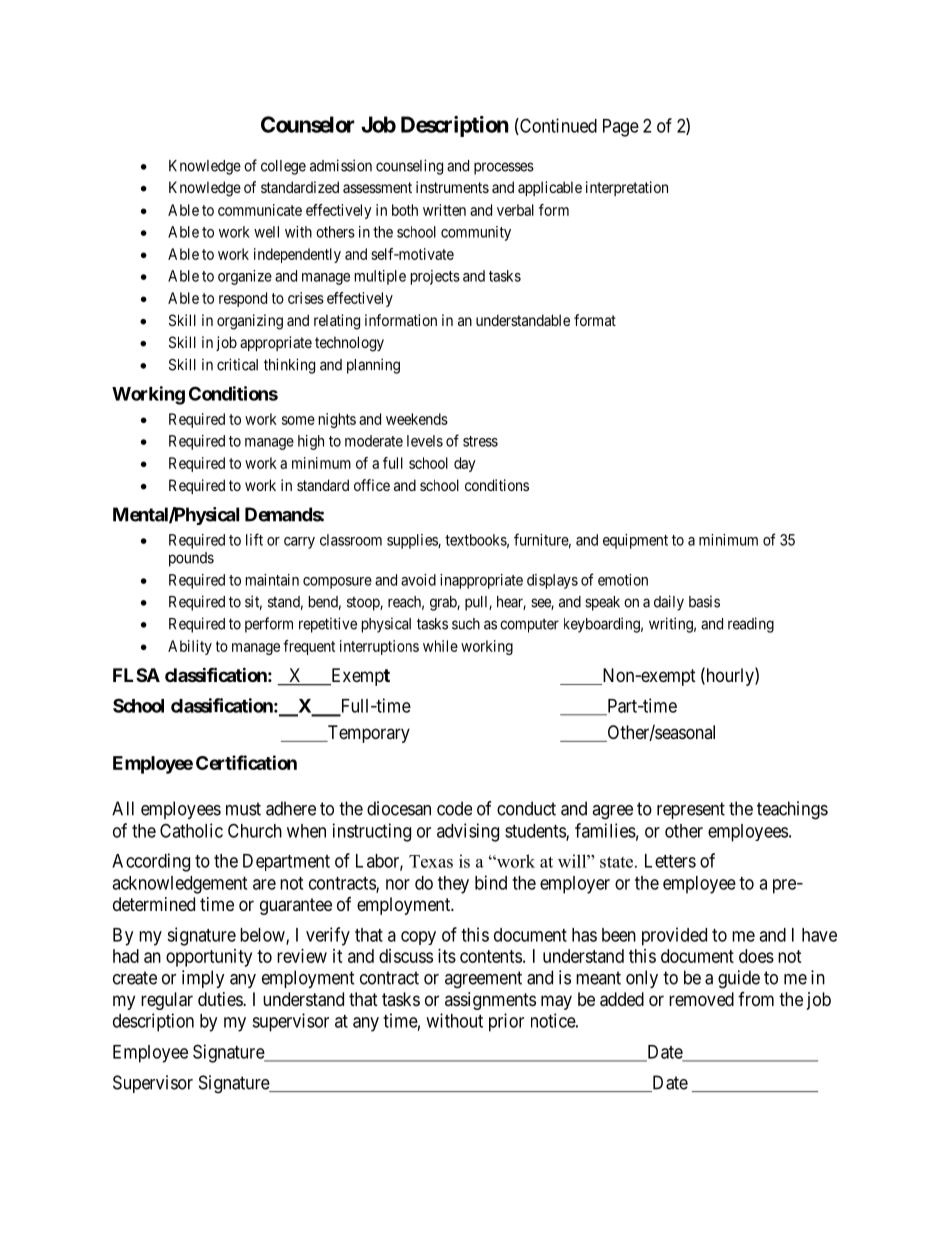  What do you see at coordinates (418, 580) in the document?
I see `avoid` at bounding box center [418, 580].
